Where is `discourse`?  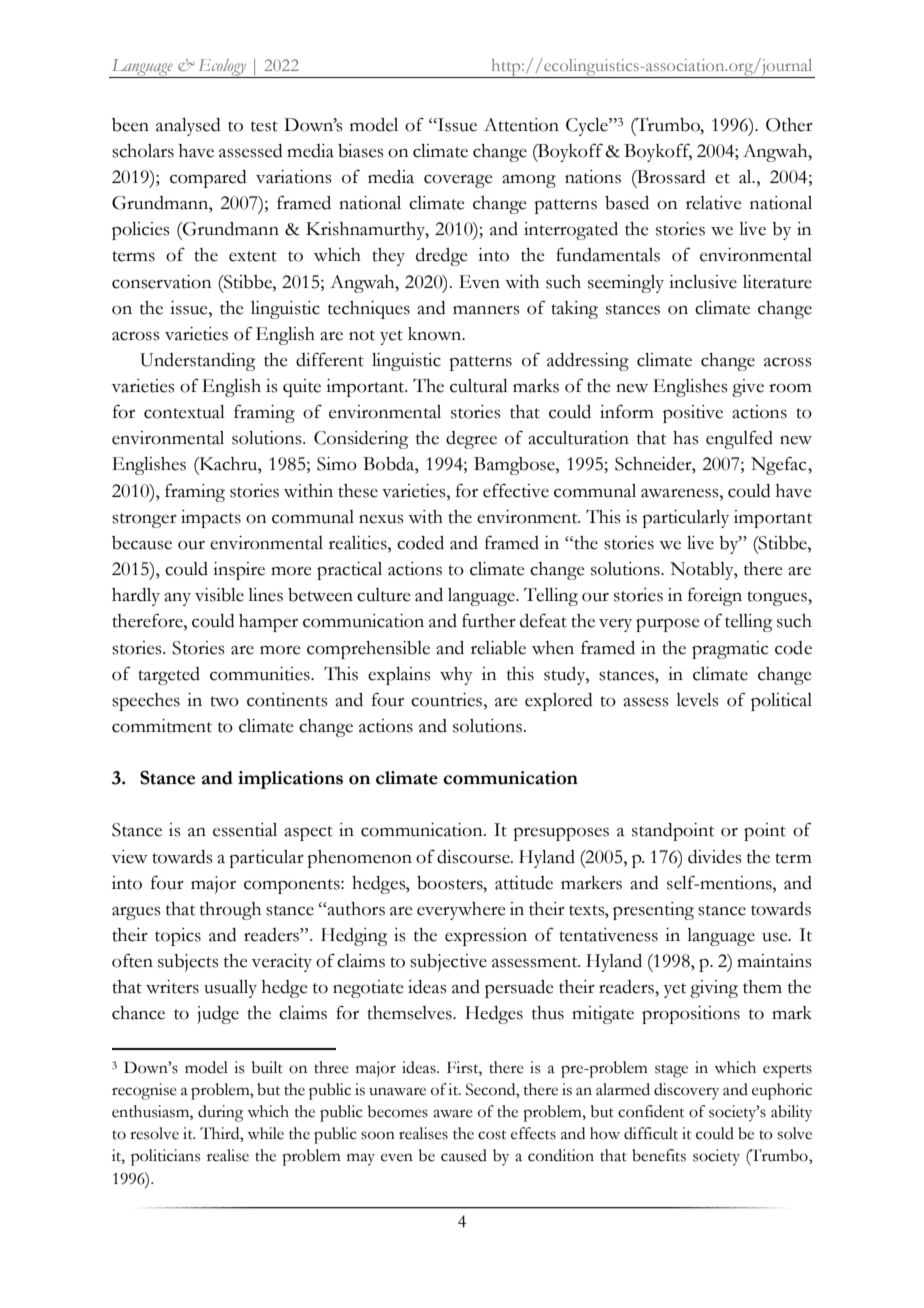
discourse is located at coordinates (474, 857).
